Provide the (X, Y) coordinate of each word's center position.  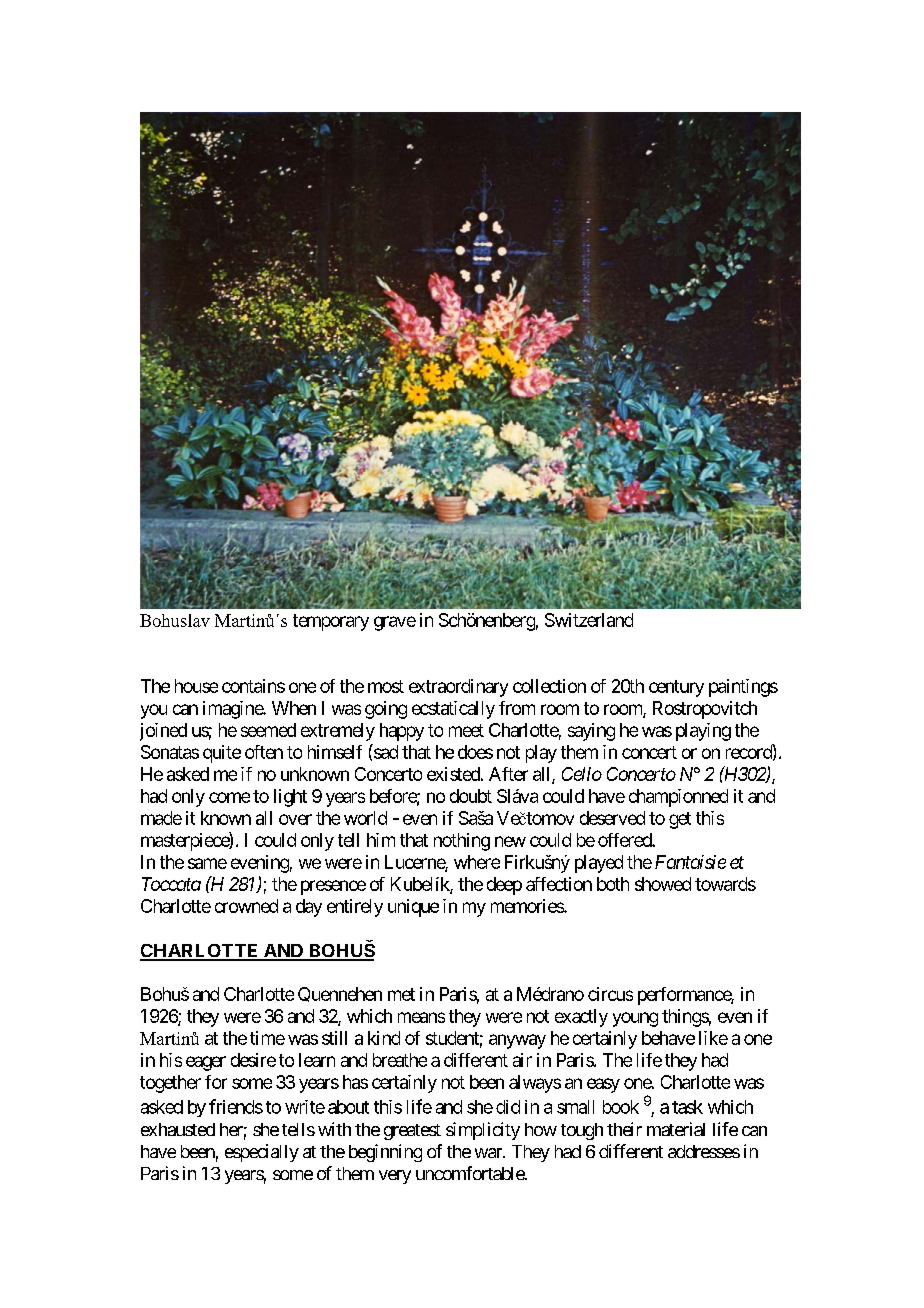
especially (262, 1153)
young (635, 1019)
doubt (471, 796)
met (401, 994)
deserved (612, 818)
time (267, 1038)
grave (395, 623)
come (229, 797)
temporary (331, 622)
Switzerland (589, 620)
